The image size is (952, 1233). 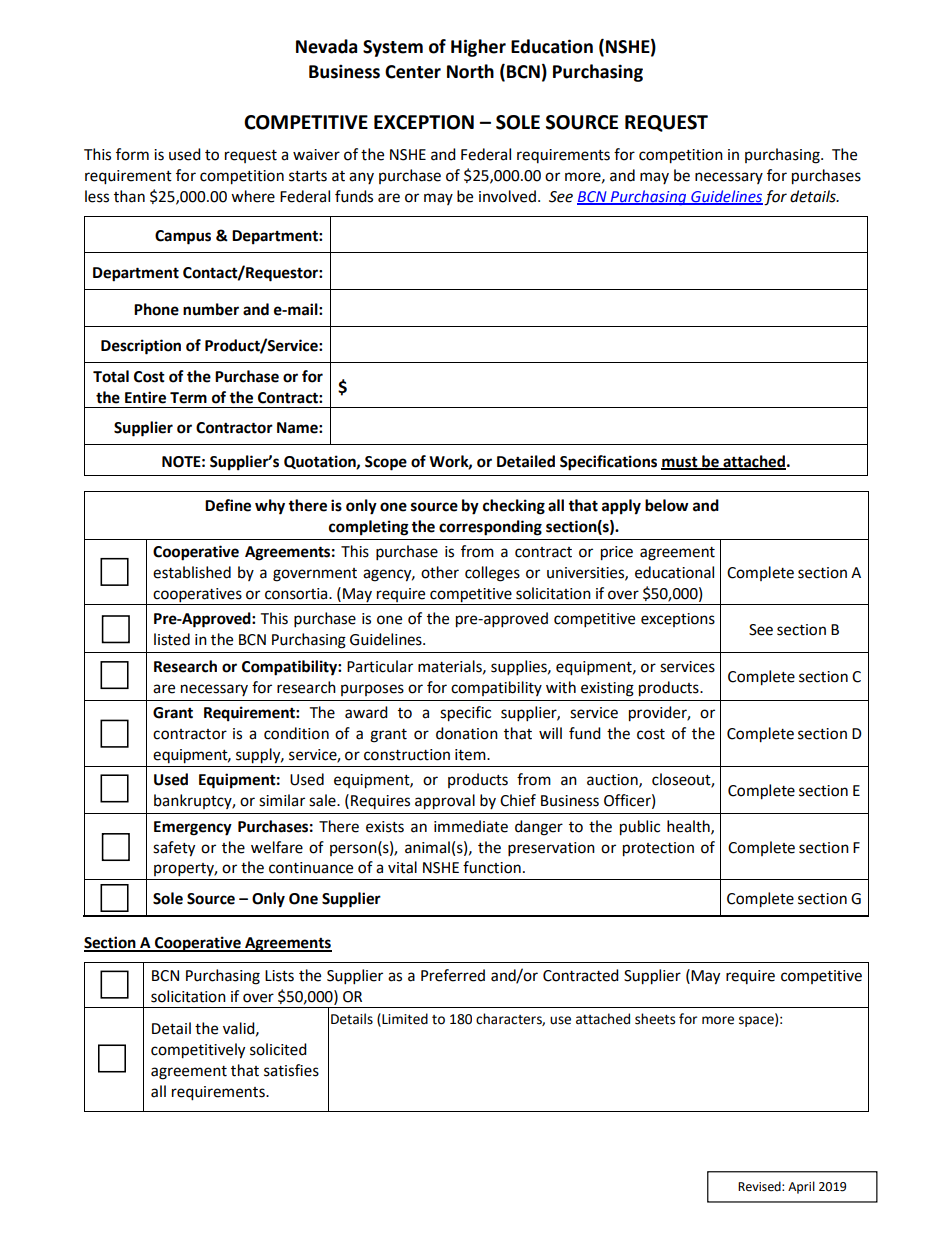 I want to click on other, so click(x=440, y=572).
